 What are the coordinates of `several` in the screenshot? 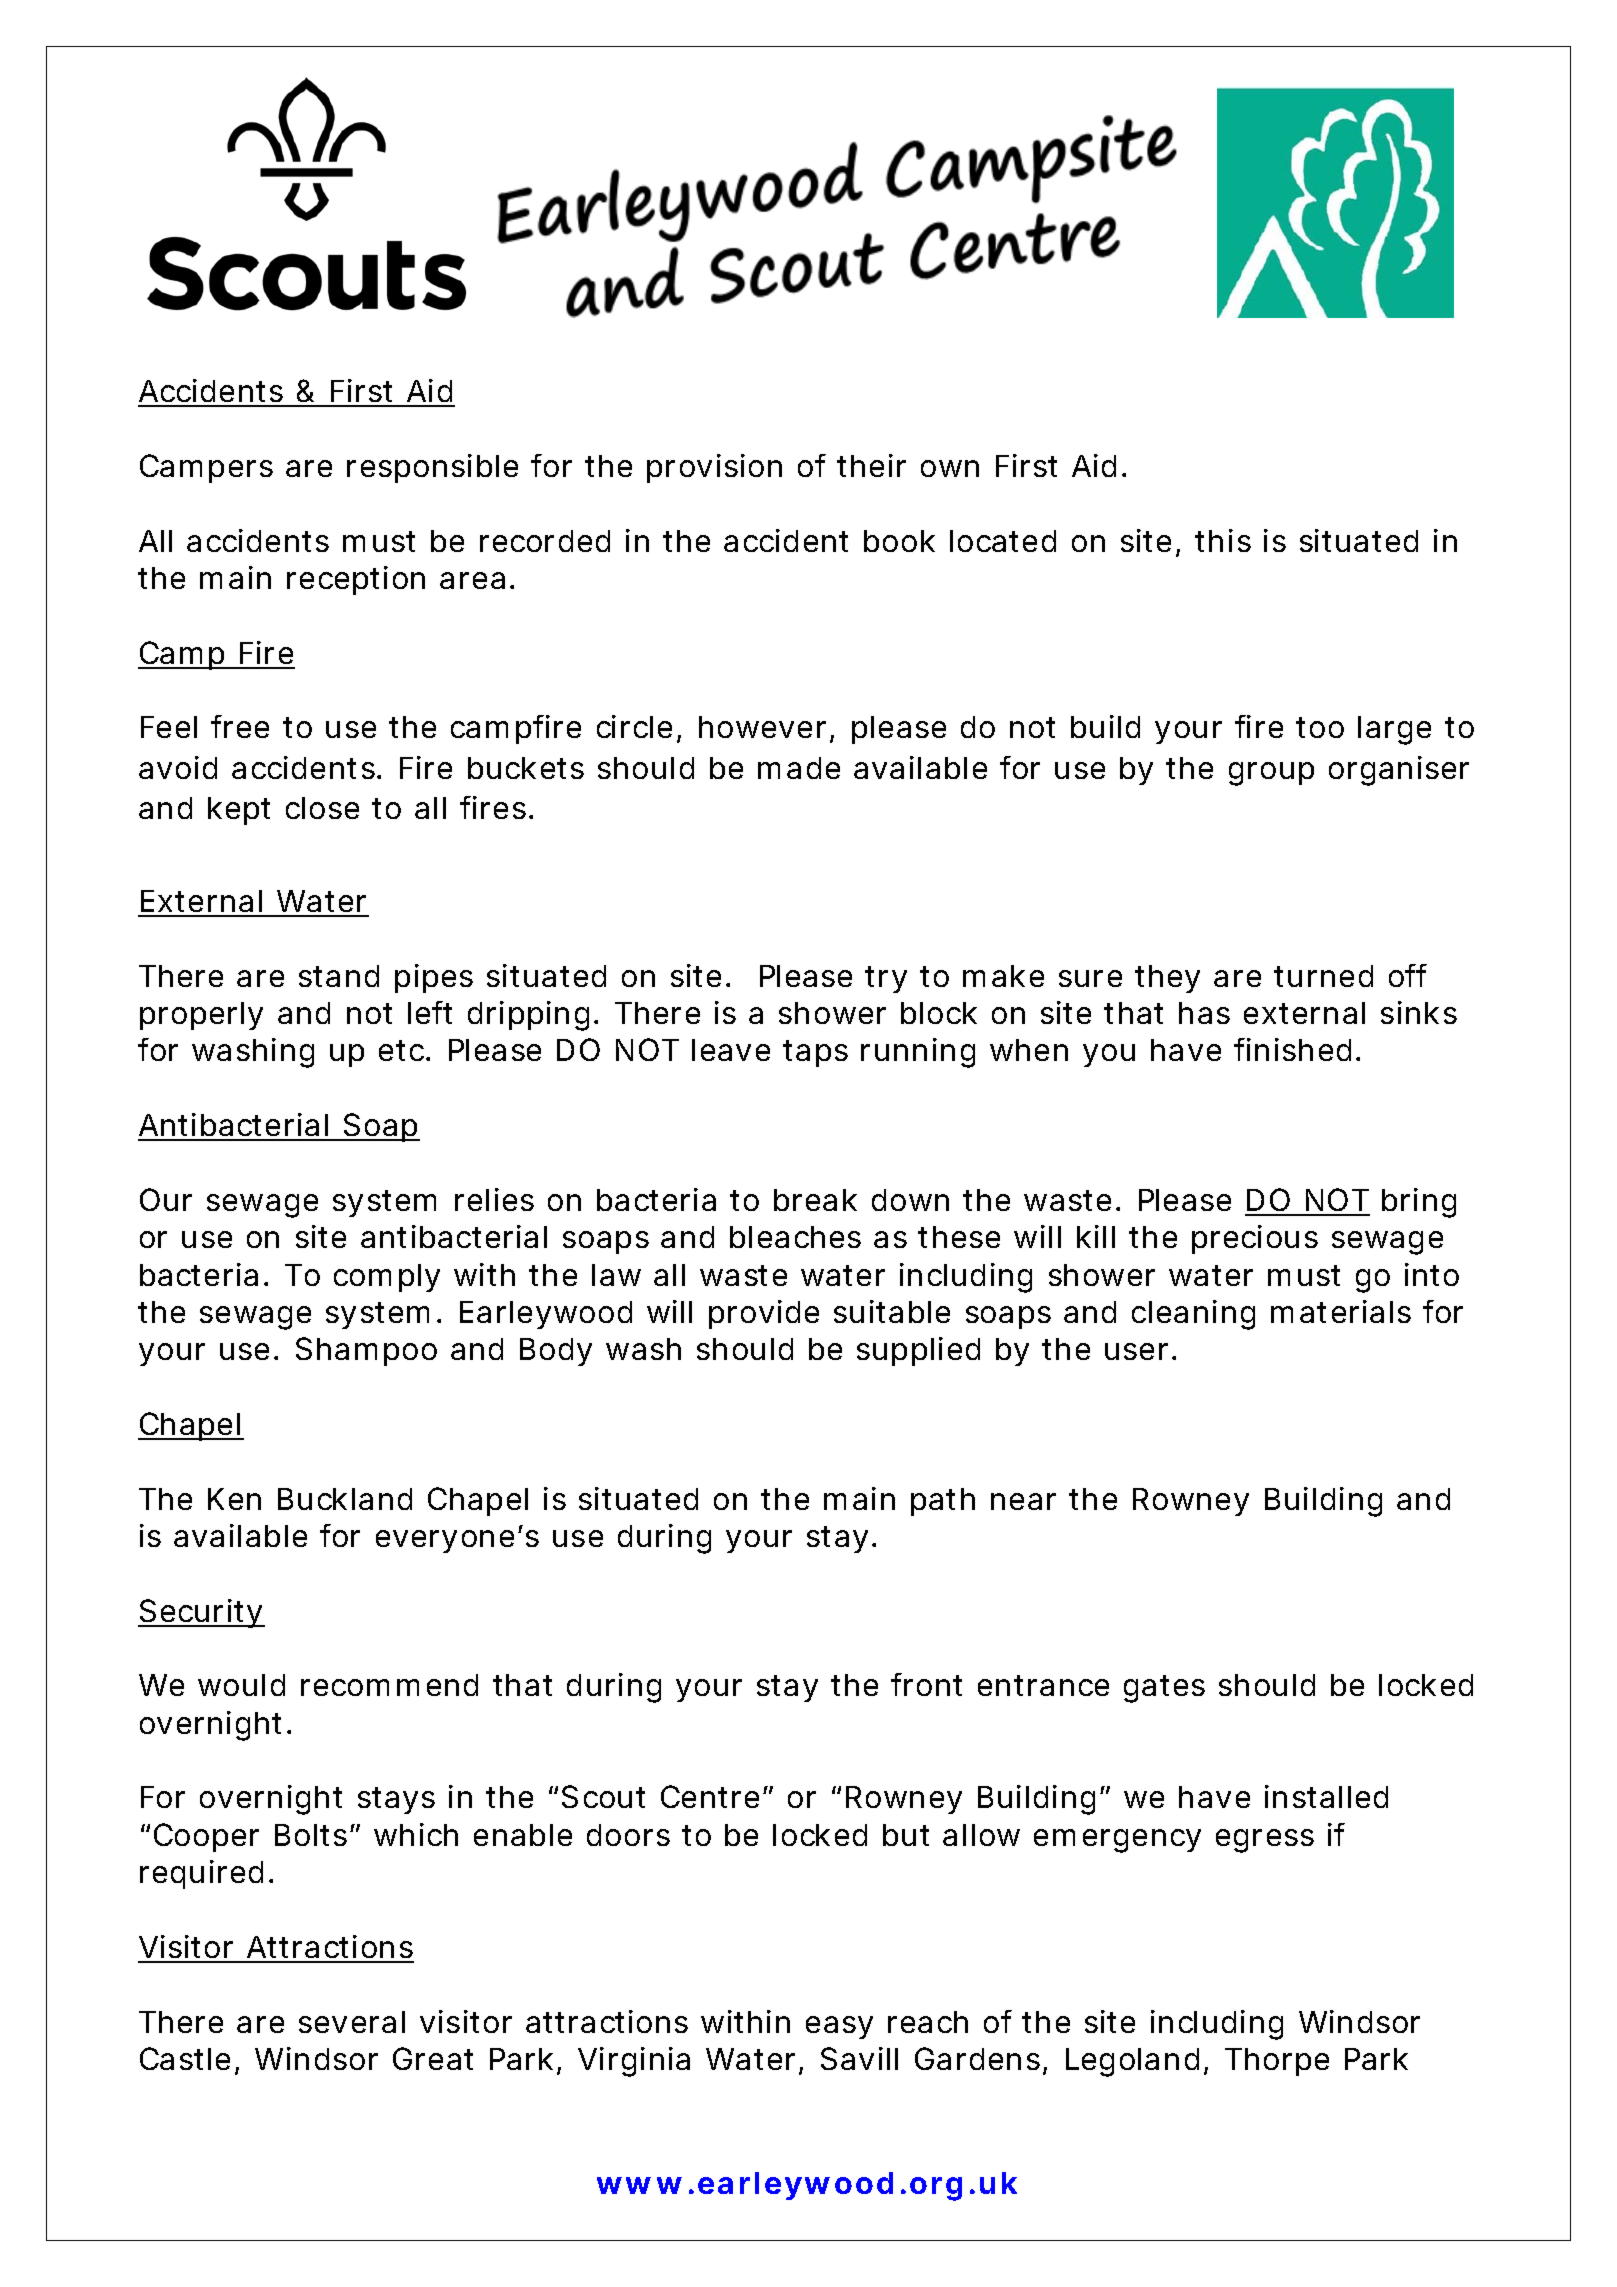 It's located at (352, 2022).
